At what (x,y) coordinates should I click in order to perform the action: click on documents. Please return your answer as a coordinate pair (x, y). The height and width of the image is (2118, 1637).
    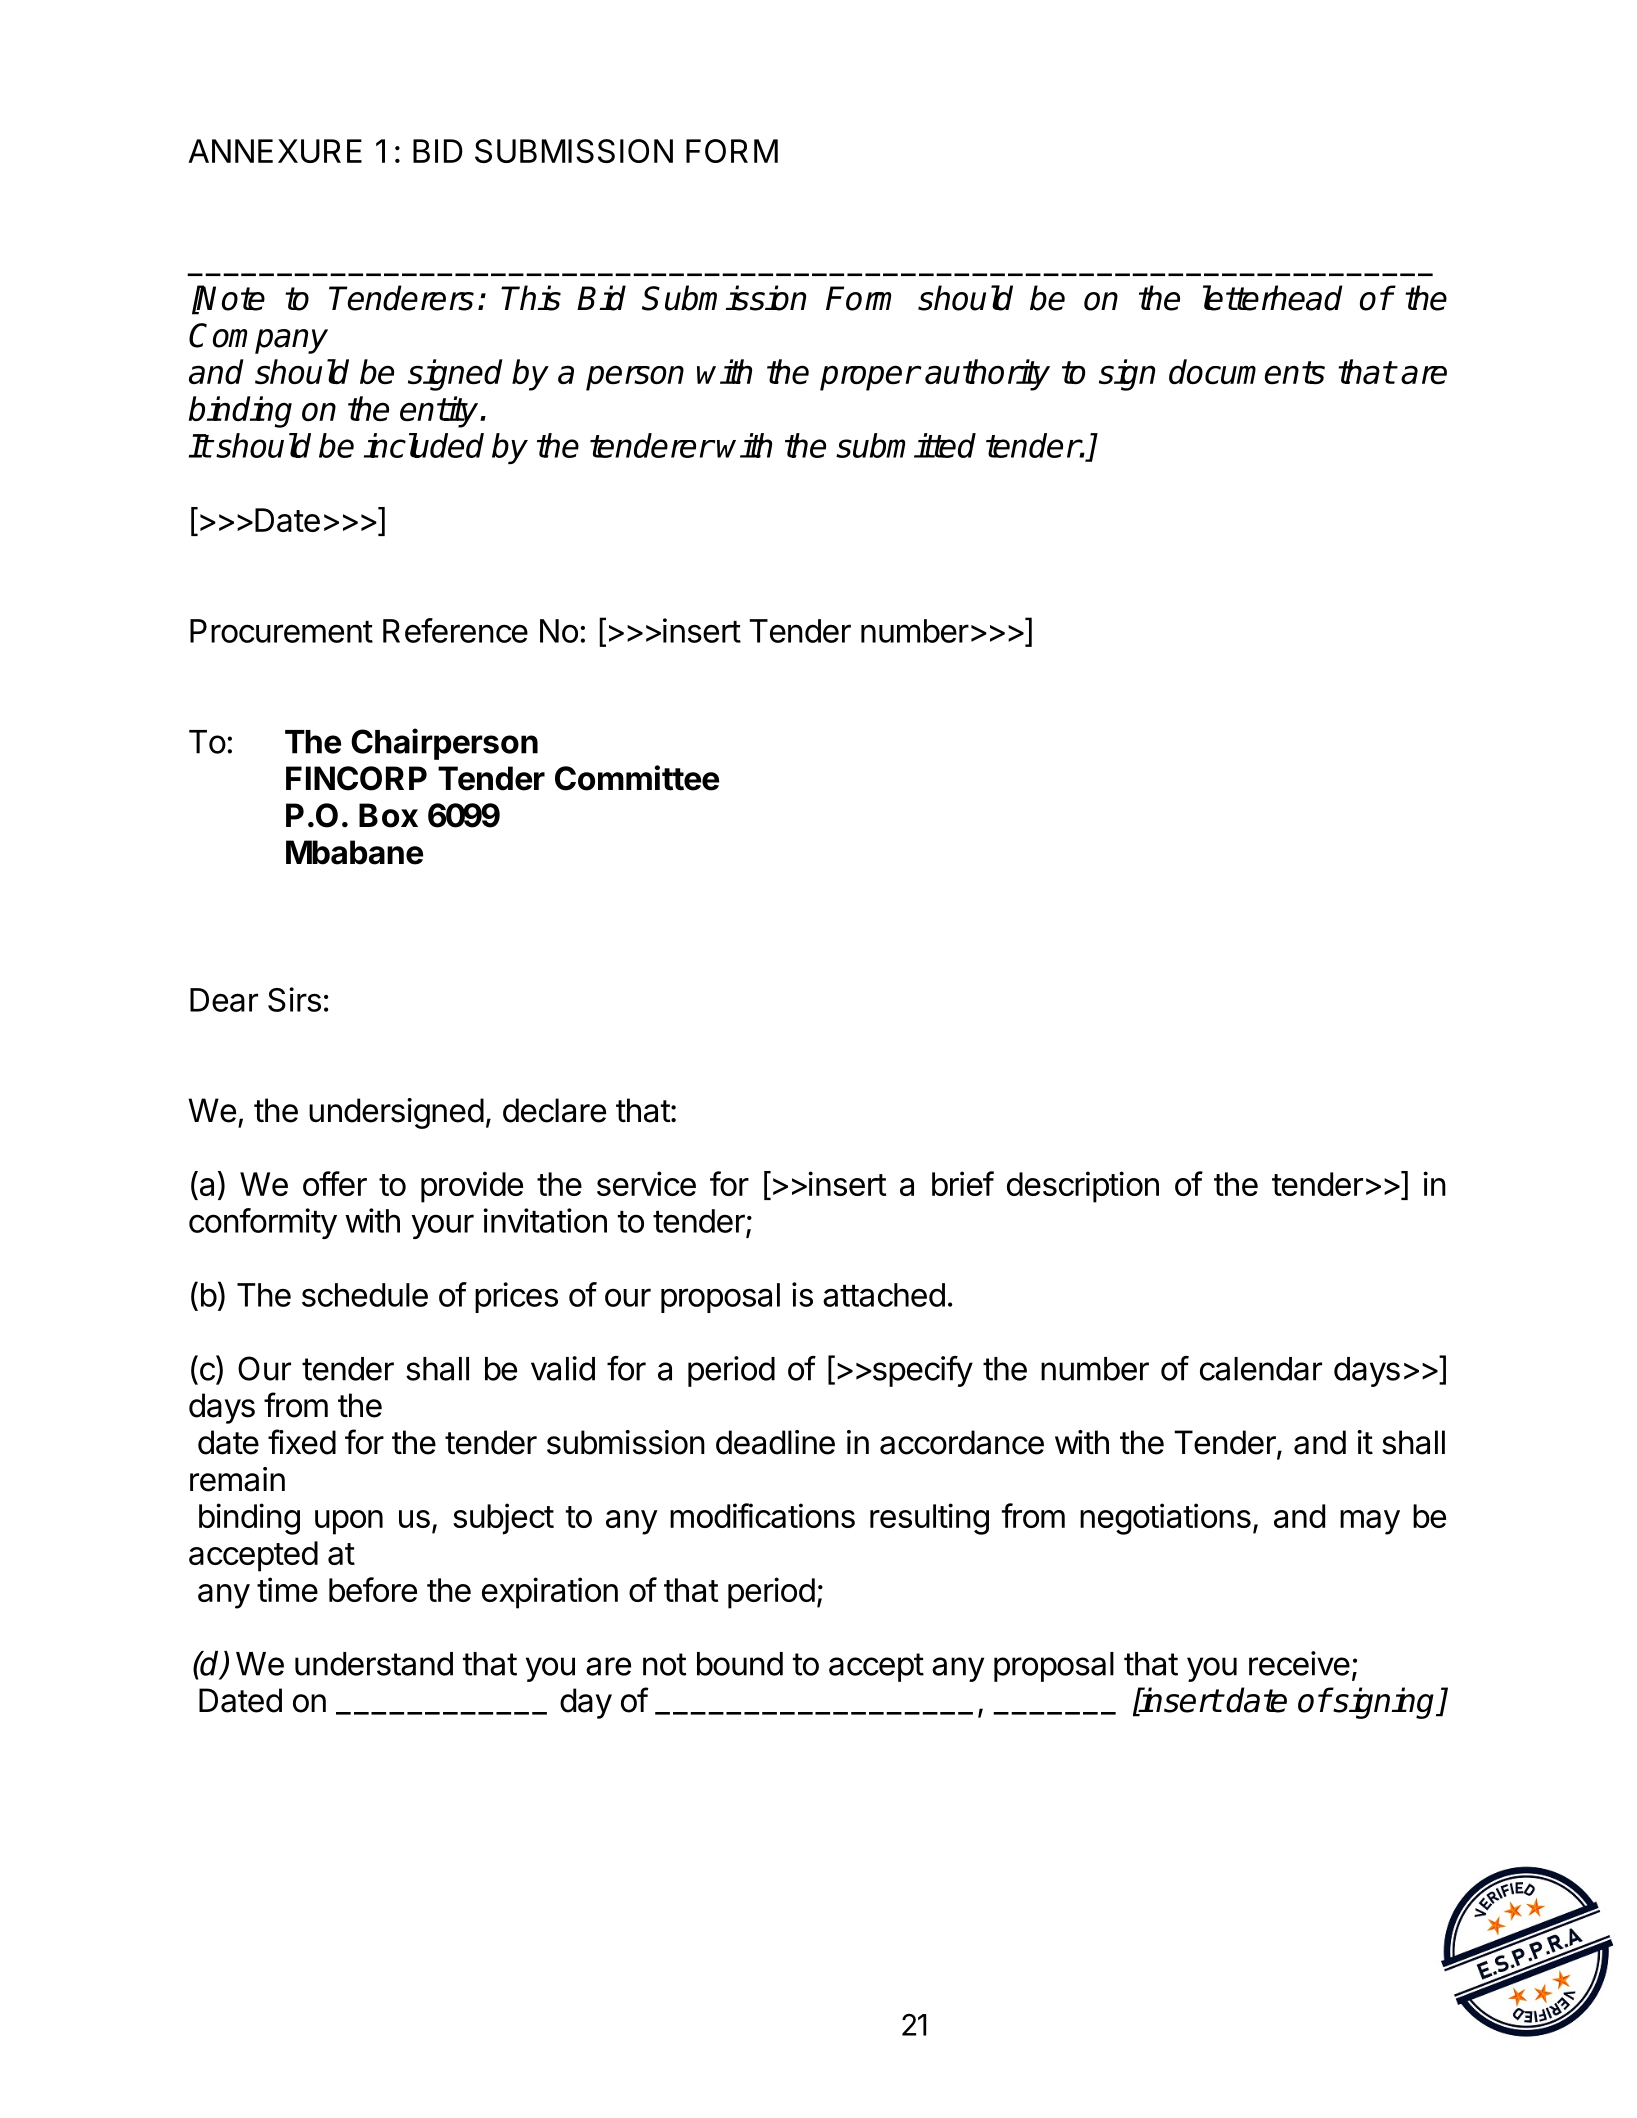
    Looking at the image, I should click on (1247, 371).
